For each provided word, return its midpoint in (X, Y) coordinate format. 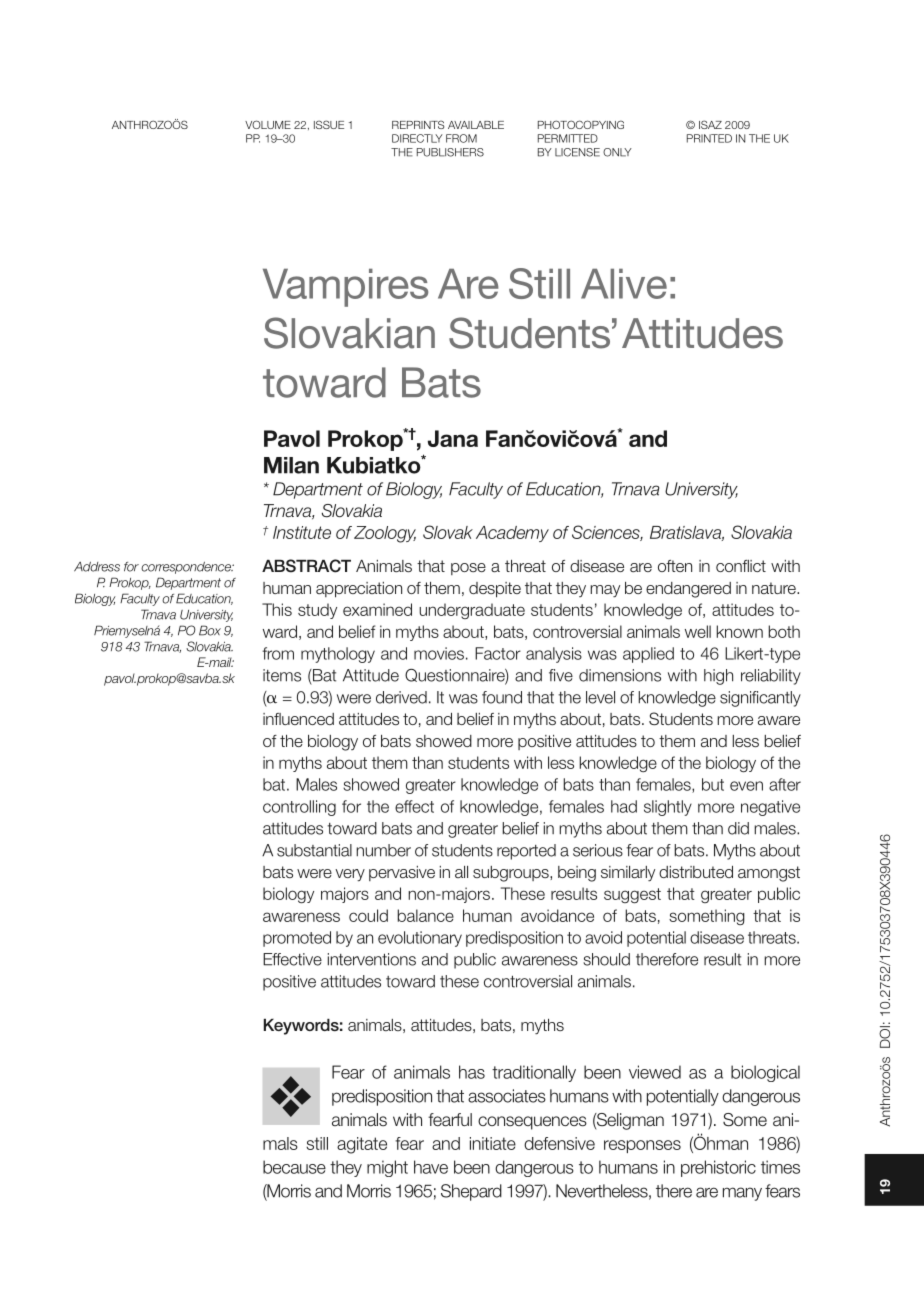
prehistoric (718, 1168)
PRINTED (709, 138)
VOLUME (268, 124)
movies (439, 653)
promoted (297, 939)
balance (425, 915)
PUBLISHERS (450, 152)
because (294, 1167)
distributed (696, 872)
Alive (624, 284)
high (718, 677)
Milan (291, 465)
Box (210, 630)
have (431, 1167)
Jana (453, 438)
